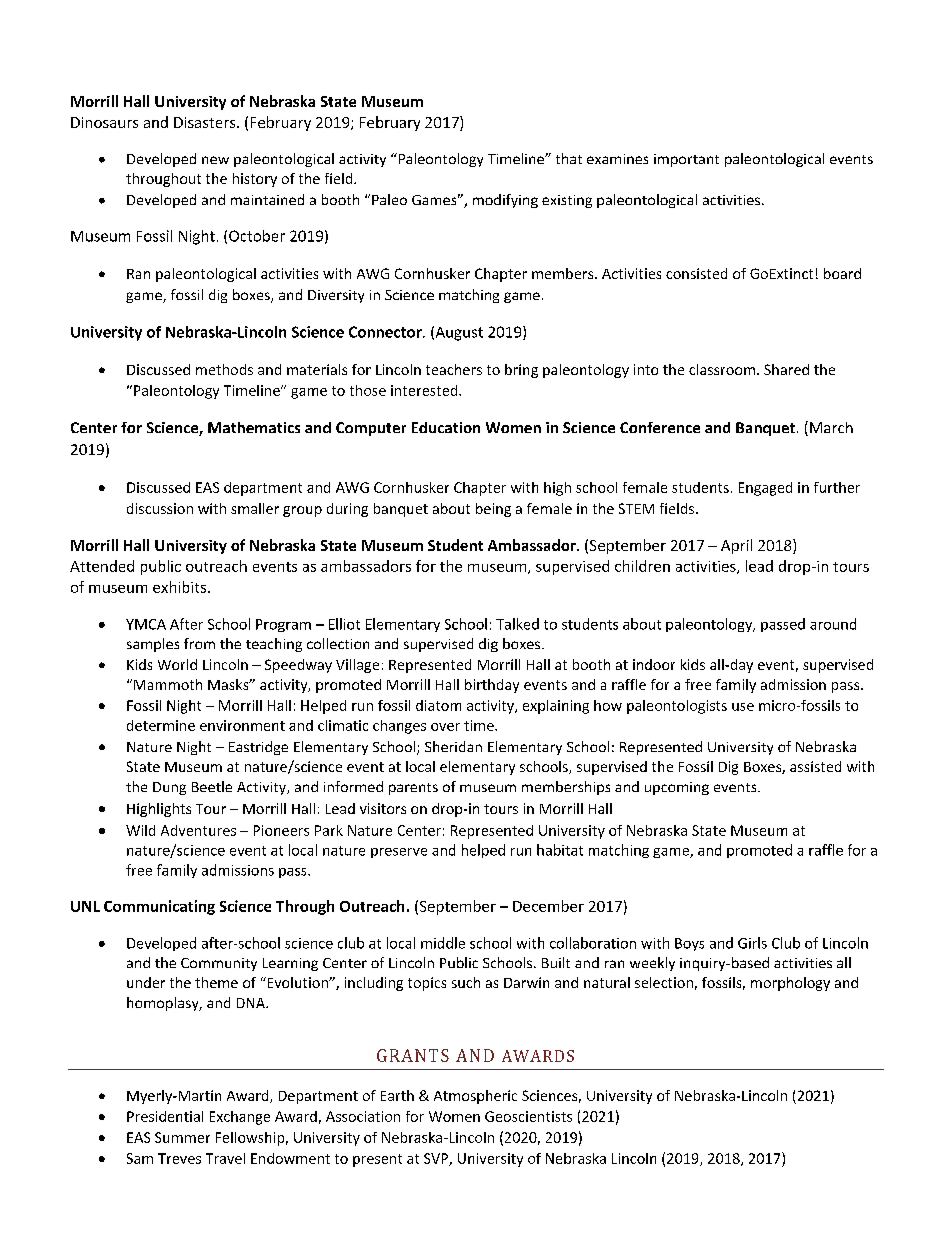 The height and width of the image is (1233, 952). What do you see at coordinates (517, 624) in the image?
I see `Talked` at bounding box center [517, 624].
